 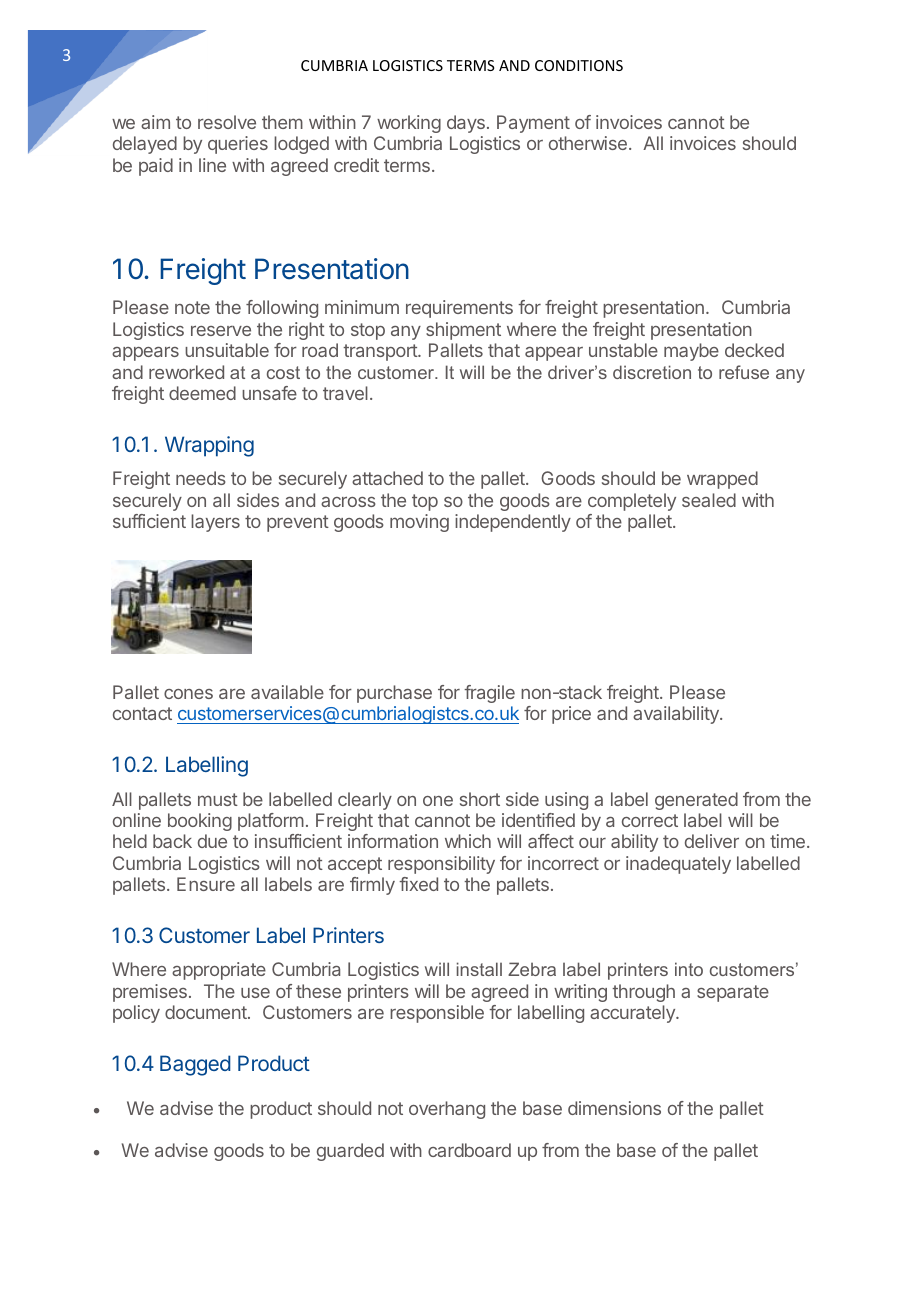 What do you see at coordinates (480, 799) in the screenshot?
I see `short` at bounding box center [480, 799].
